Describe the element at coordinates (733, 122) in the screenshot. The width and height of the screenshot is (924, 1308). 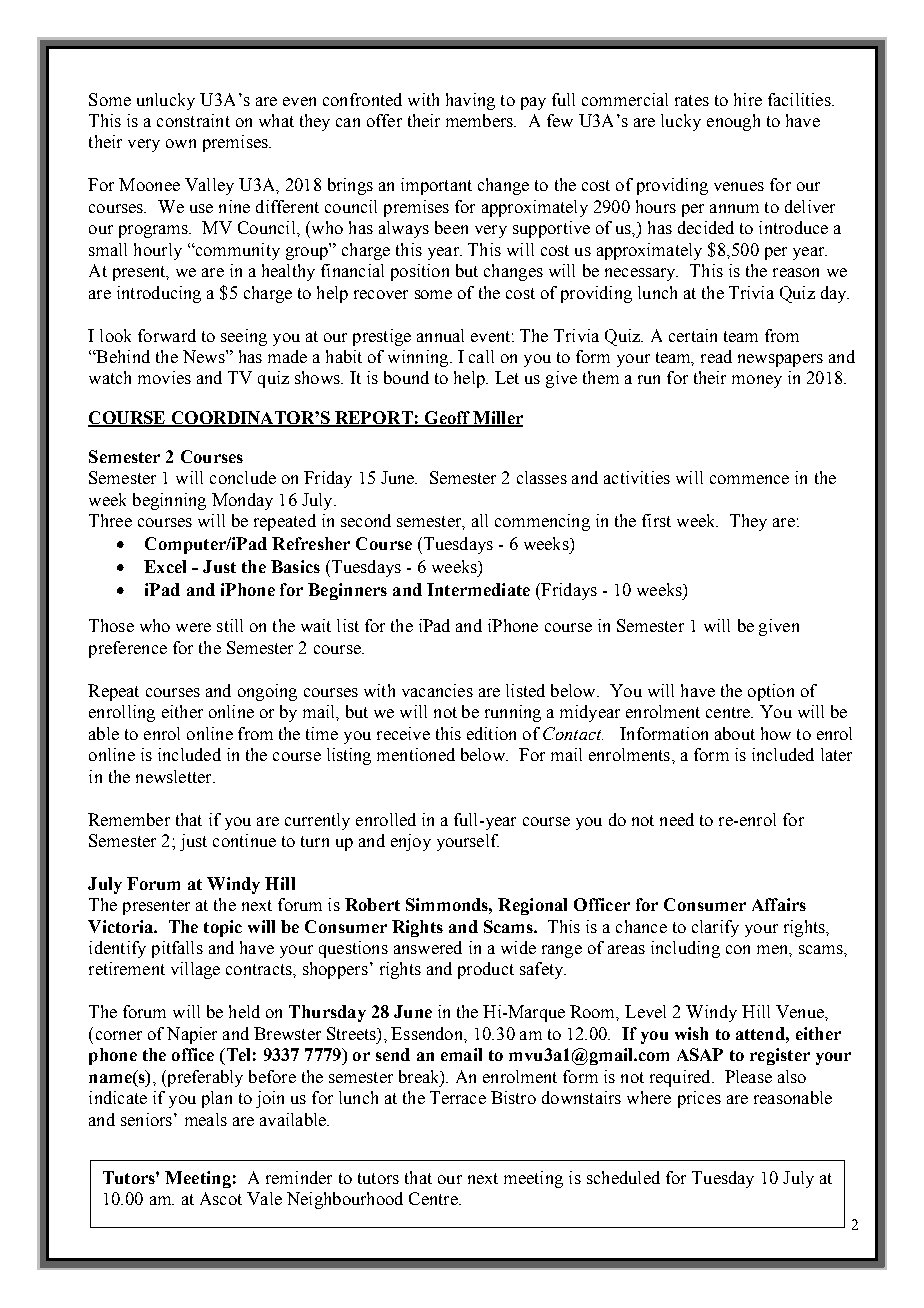
I see `enough` at that location.
